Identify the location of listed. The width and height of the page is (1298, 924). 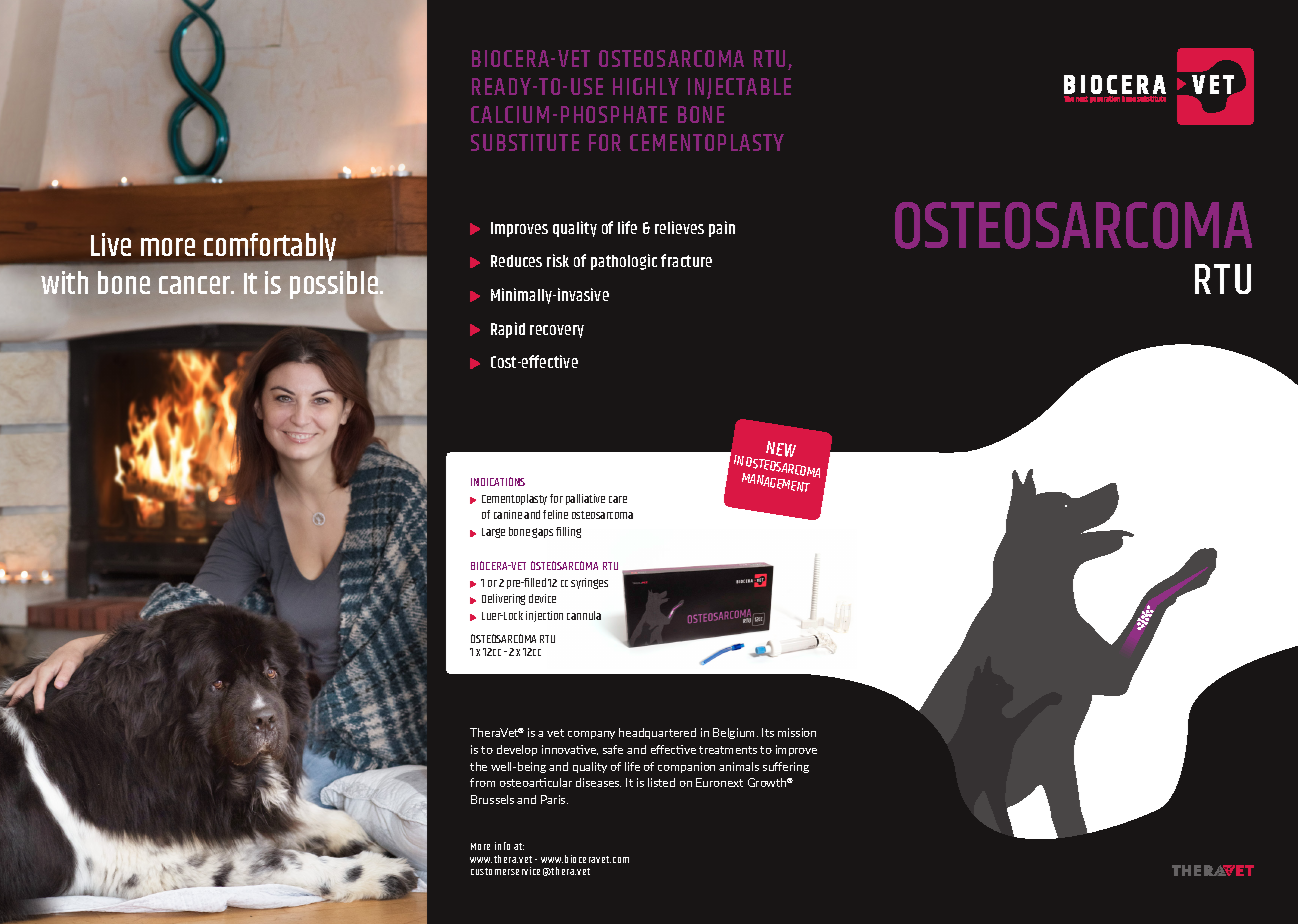
(661, 782).
